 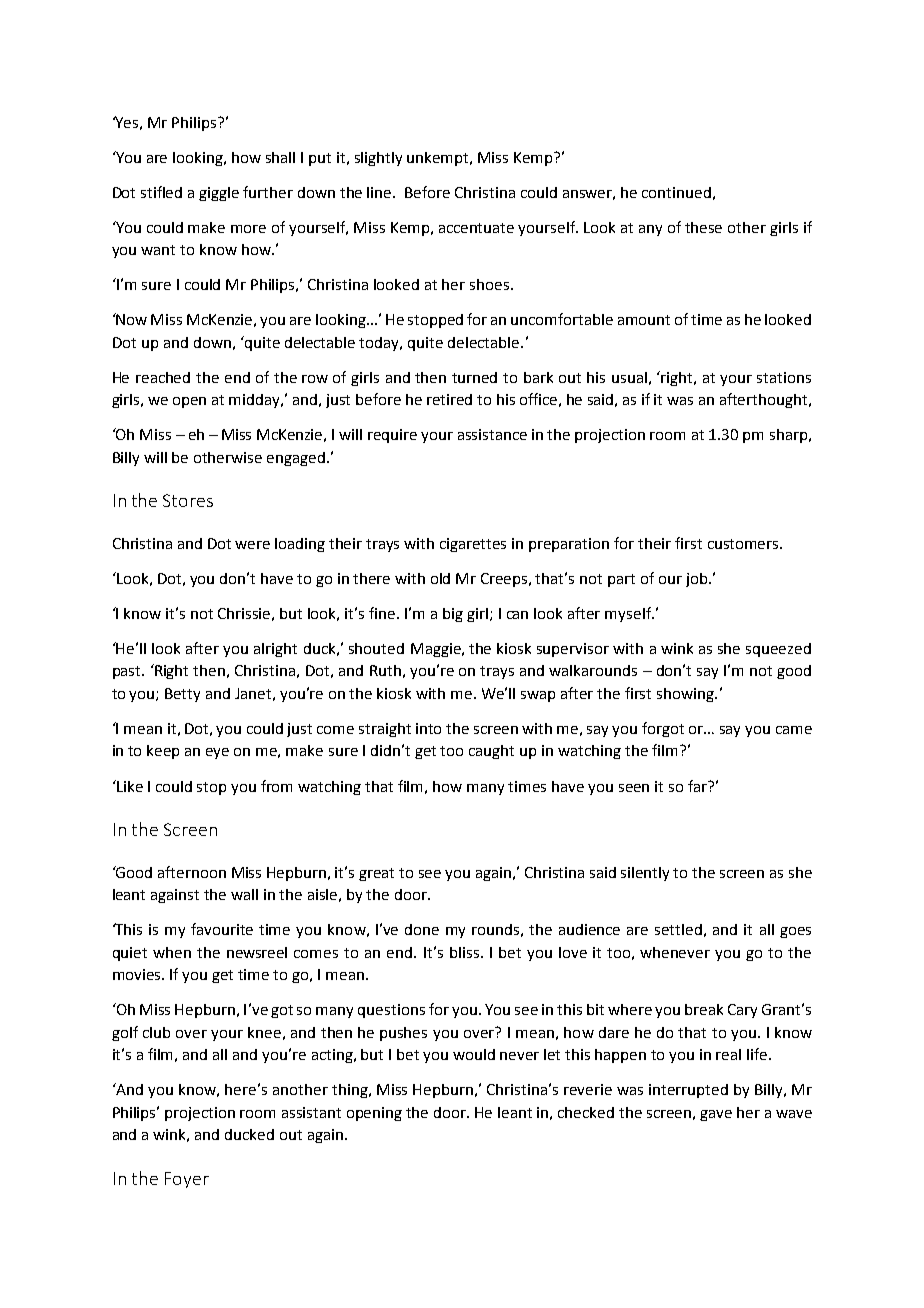 What do you see at coordinates (676, 192) in the screenshot?
I see `continued` at bounding box center [676, 192].
